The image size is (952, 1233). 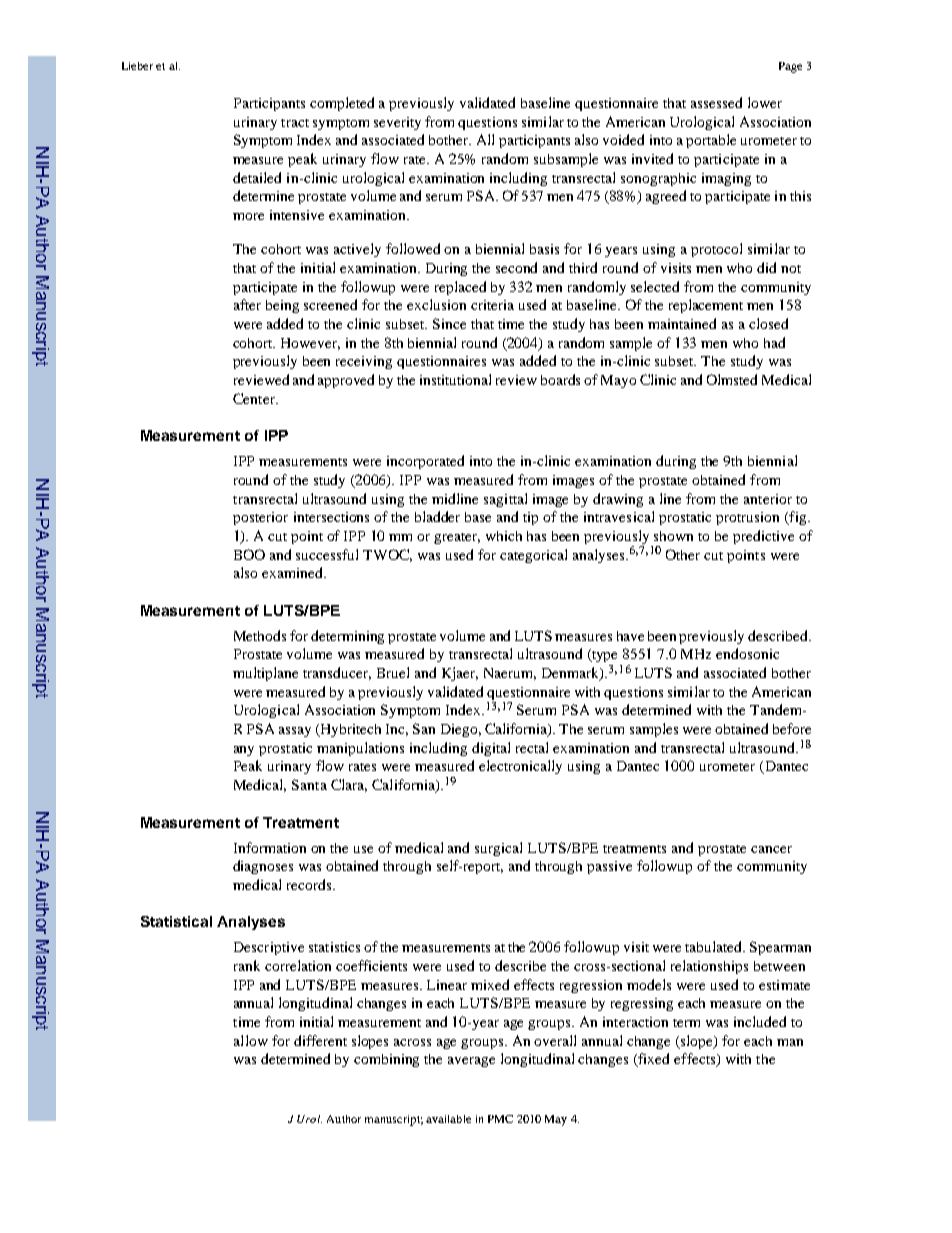 I want to click on severity, so click(x=397, y=123).
